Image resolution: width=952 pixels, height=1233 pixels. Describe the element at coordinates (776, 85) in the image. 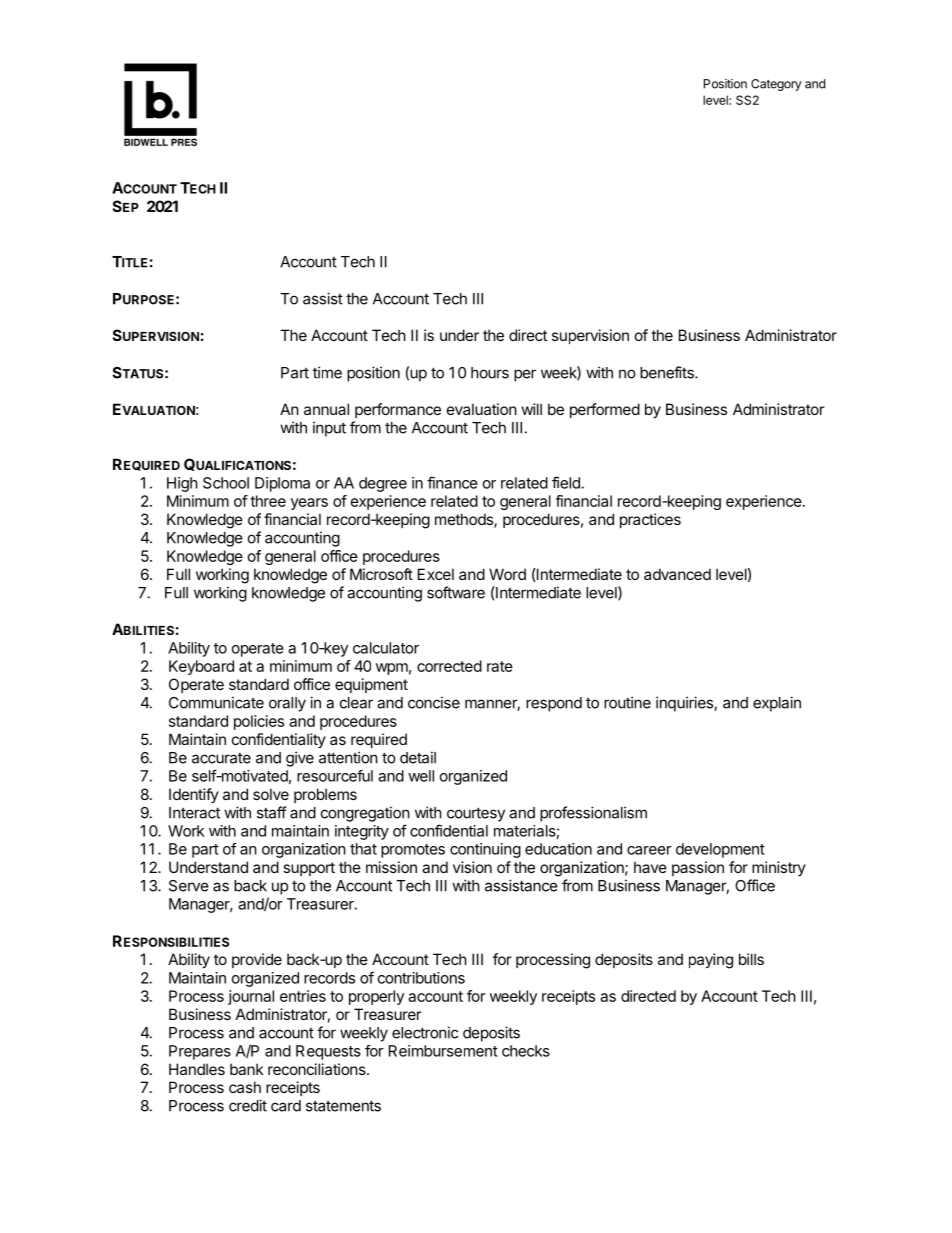

I see `Category` at that location.
